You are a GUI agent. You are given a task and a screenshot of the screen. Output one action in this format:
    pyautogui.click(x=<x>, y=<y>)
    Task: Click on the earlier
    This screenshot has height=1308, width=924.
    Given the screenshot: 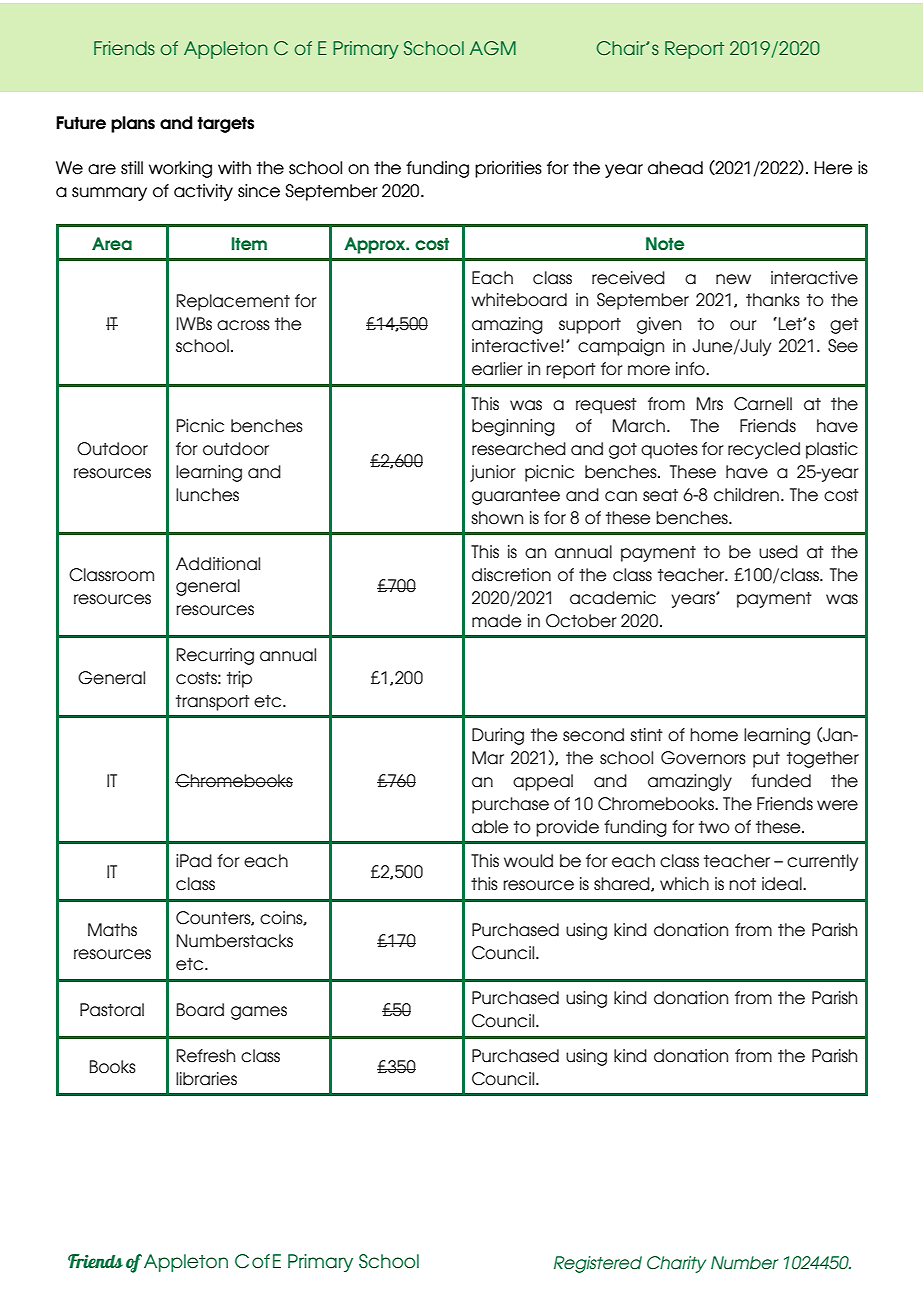 What is the action you would take?
    pyautogui.click(x=497, y=369)
